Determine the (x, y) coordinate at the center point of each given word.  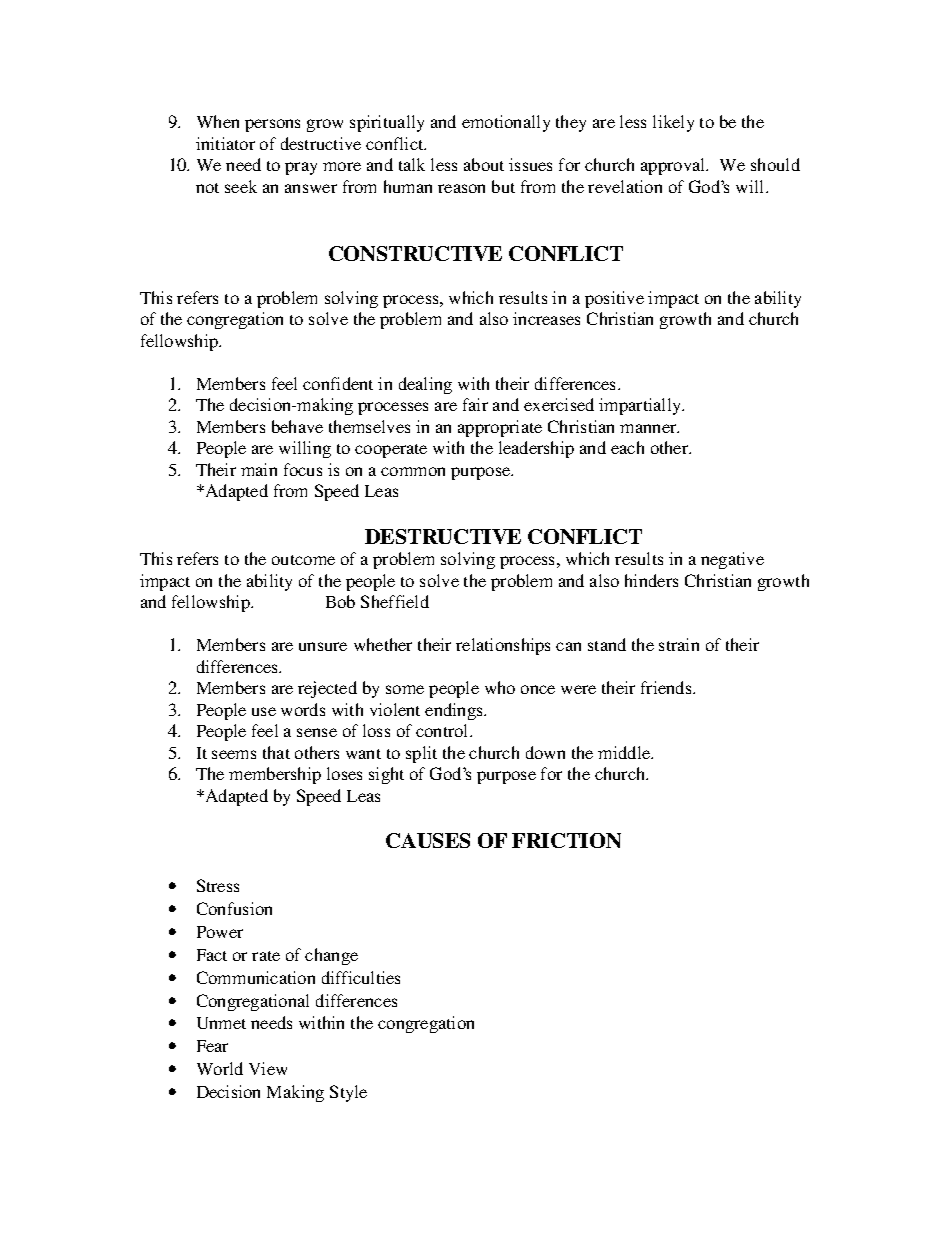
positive (614, 299)
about (484, 164)
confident (338, 383)
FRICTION (566, 840)
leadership (536, 449)
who (500, 687)
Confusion (234, 908)
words (303, 709)
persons (272, 125)
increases (546, 318)
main (259, 469)
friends (667, 687)
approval (674, 166)
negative (732, 560)
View (268, 1068)
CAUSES (428, 840)
